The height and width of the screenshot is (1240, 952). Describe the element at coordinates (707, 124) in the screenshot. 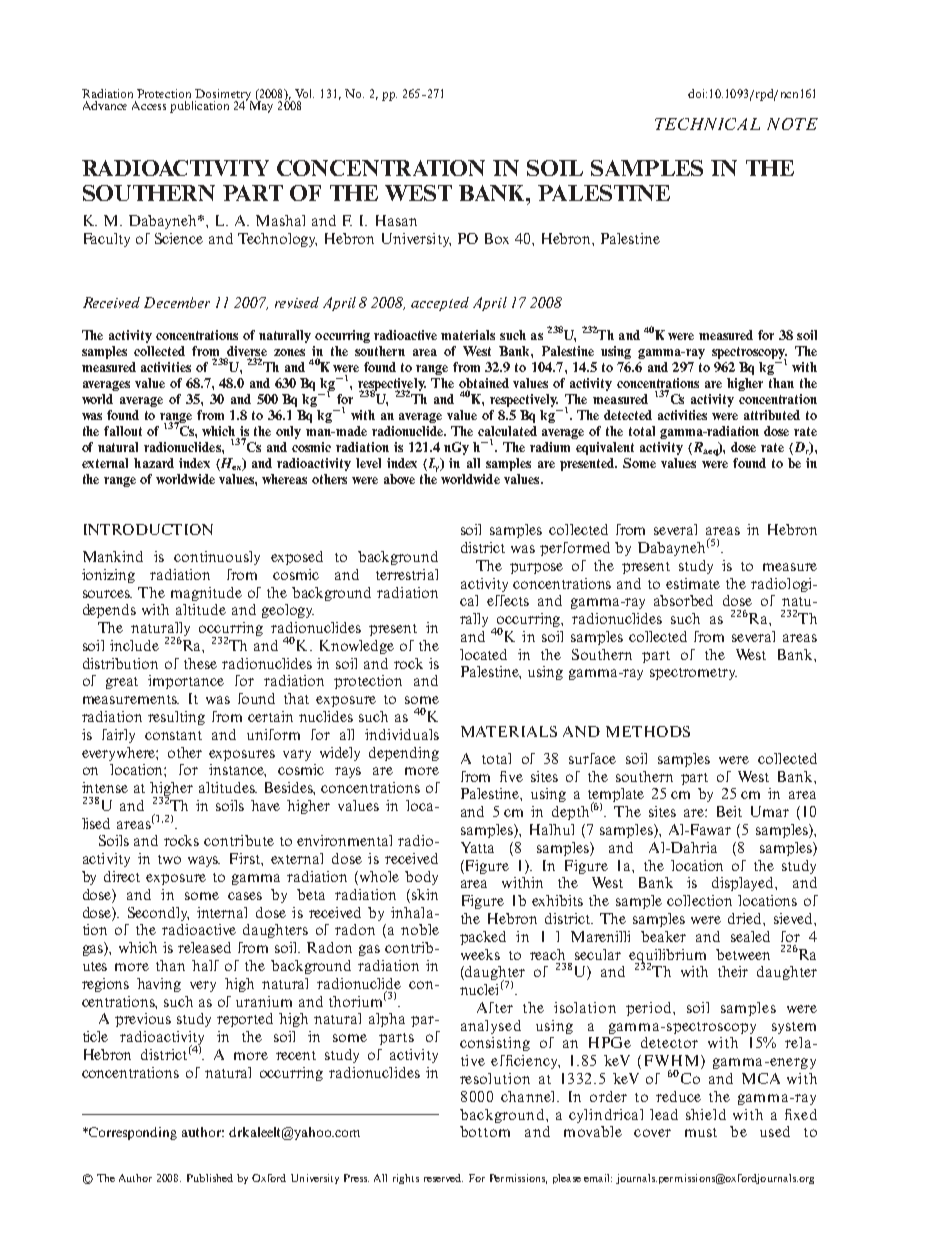

I see `TECHNICAL` at that location.
